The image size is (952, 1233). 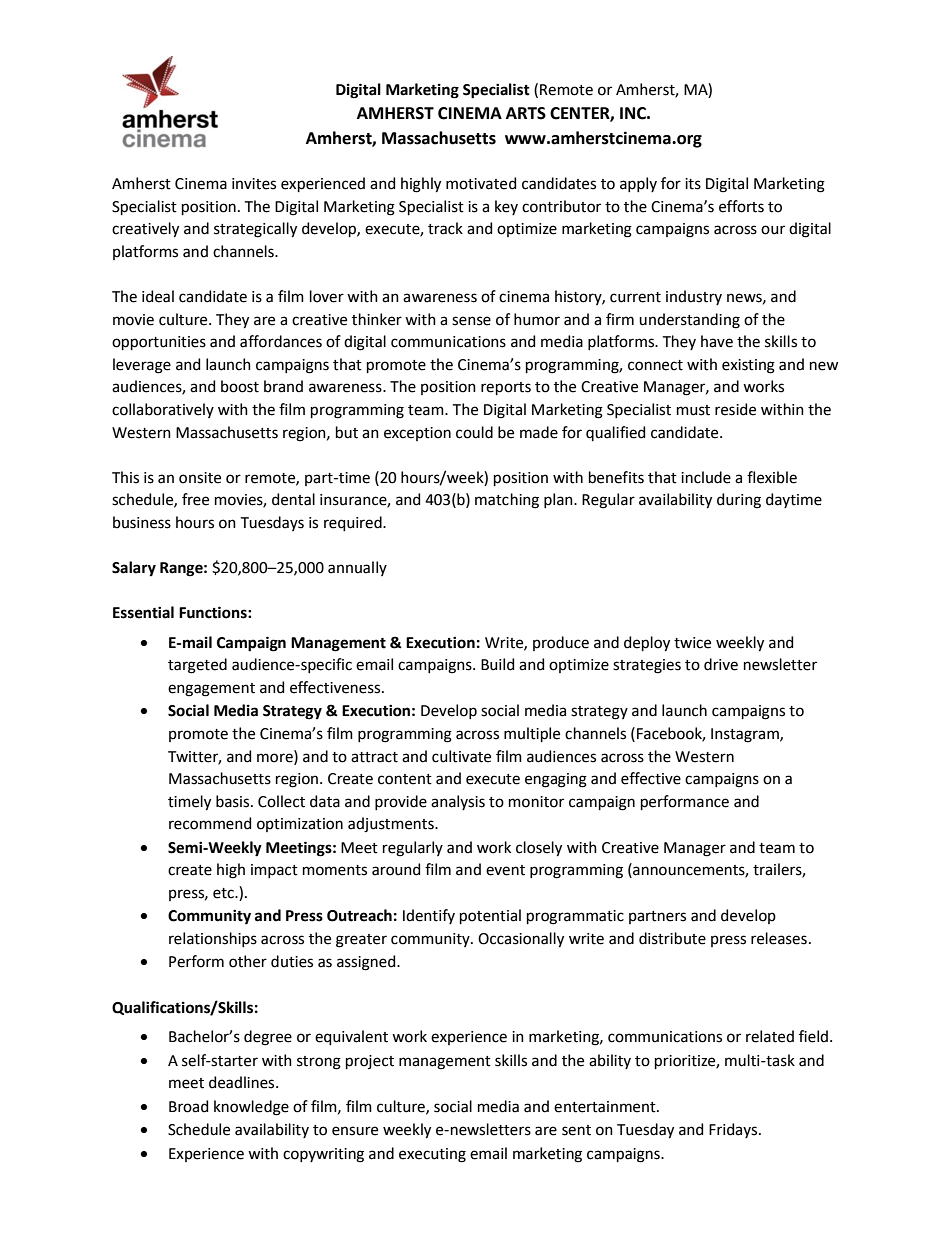 What do you see at coordinates (741, 206) in the screenshot?
I see `efforts` at bounding box center [741, 206].
